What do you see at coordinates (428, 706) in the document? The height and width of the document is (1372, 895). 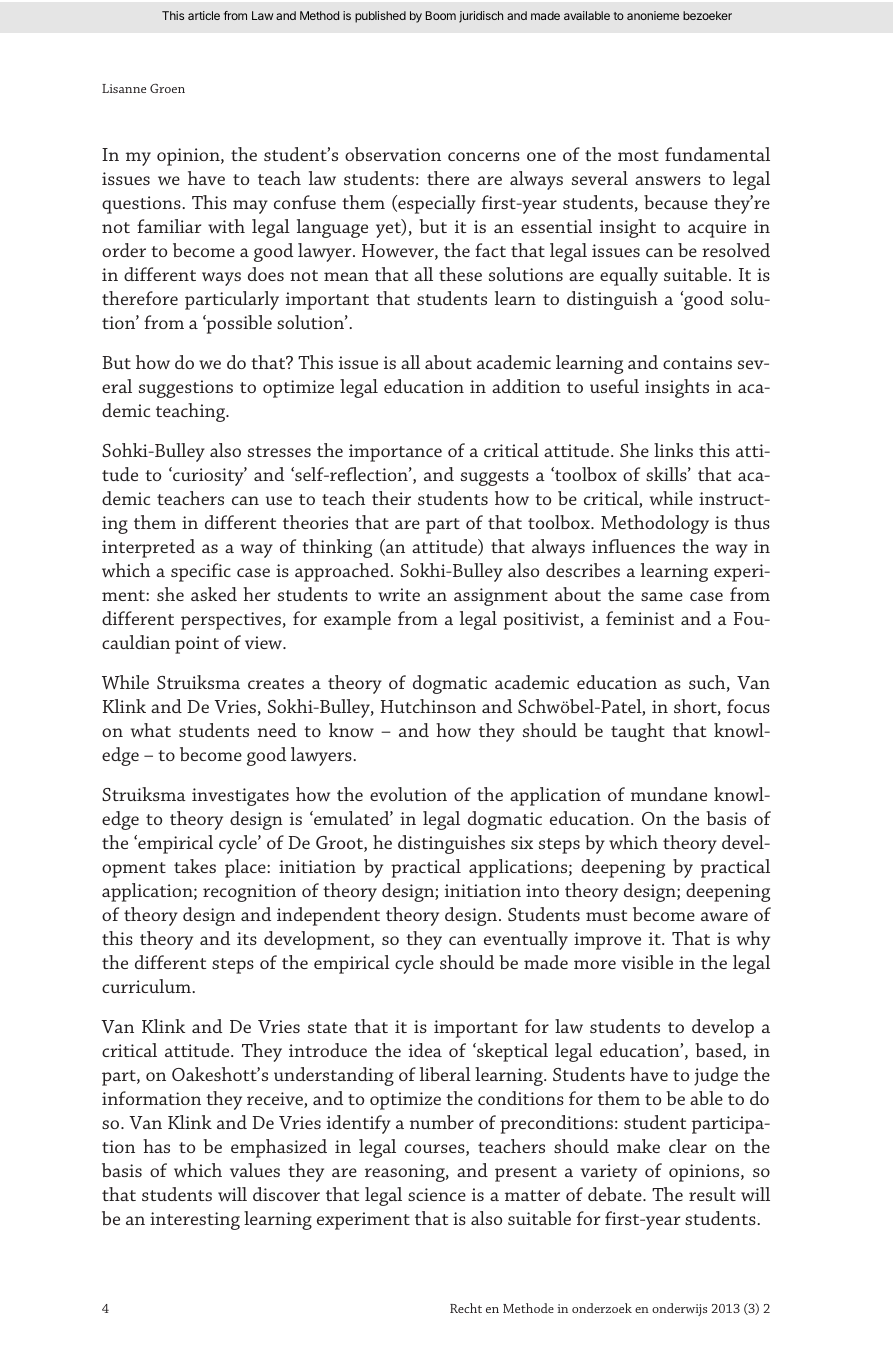 I see `Hutchinson` at bounding box center [428, 706].
